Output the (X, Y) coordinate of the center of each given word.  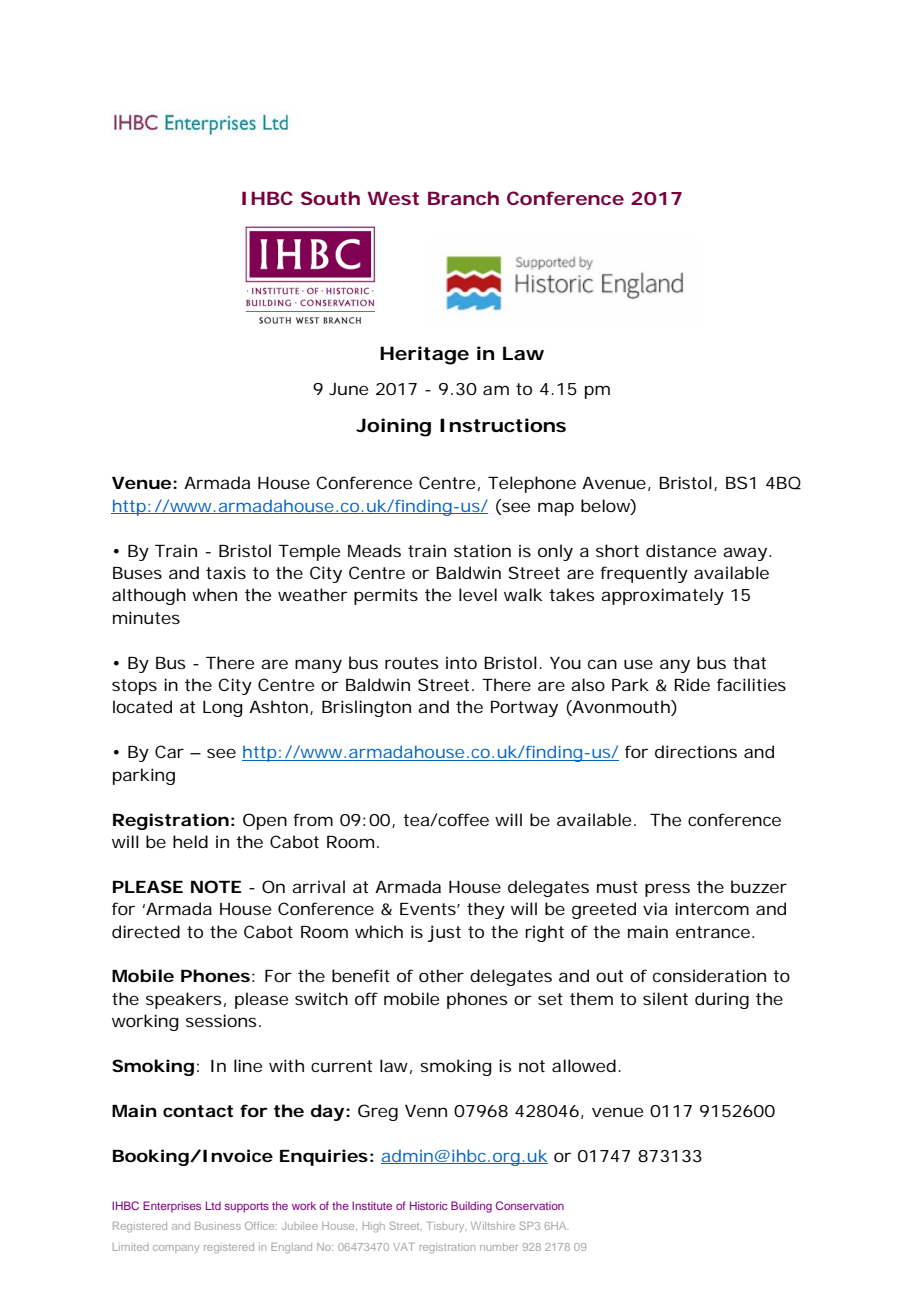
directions (696, 751)
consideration (709, 975)
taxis (226, 572)
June (348, 389)
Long (223, 709)
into (461, 662)
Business (218, 1226)
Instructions (503, 425)
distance (681, 550)
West (393, 198)
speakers (184, 1000)
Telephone (532, 484)
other (441, 975)
